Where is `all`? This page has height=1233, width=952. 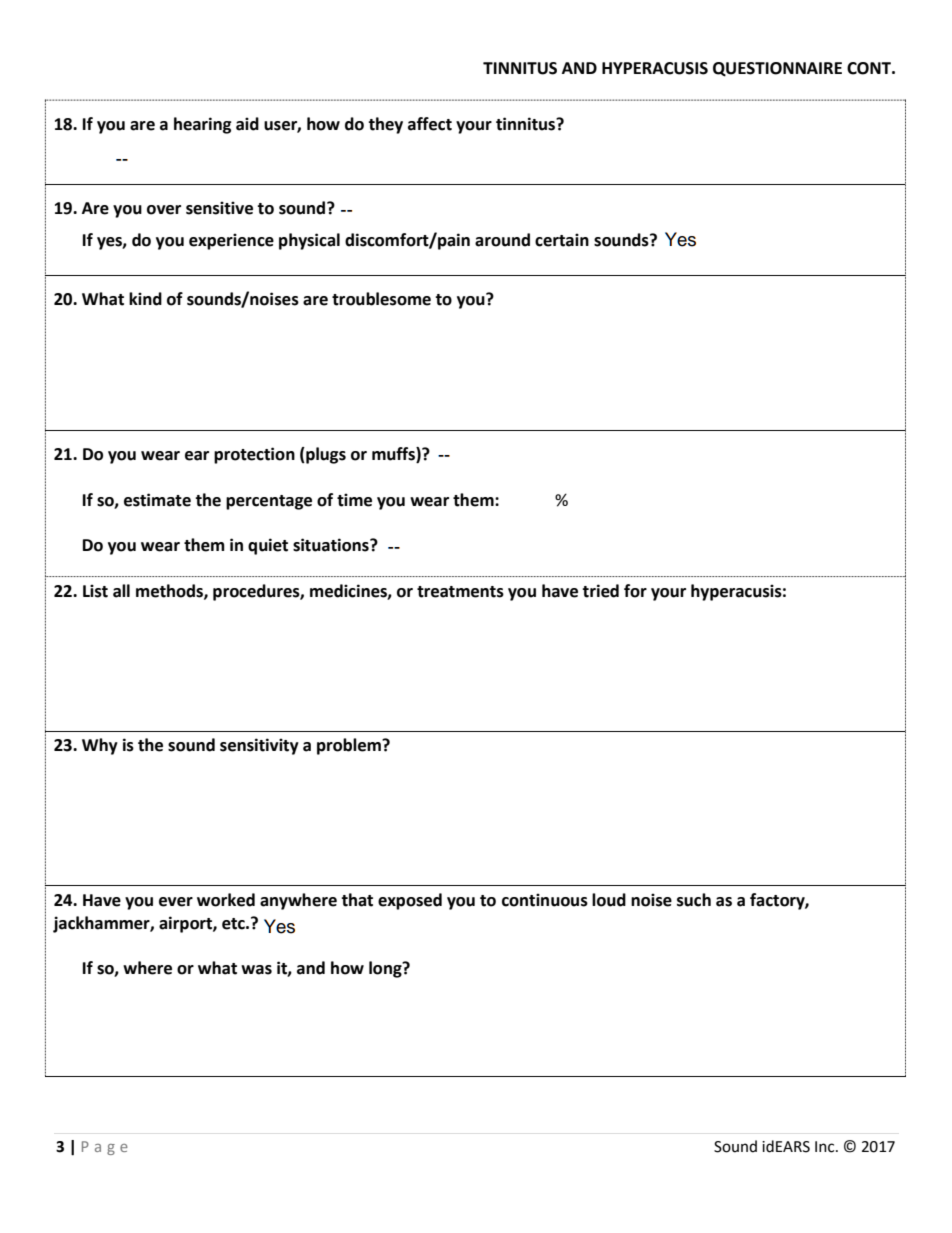
all is located at coordinates (121, 591).
